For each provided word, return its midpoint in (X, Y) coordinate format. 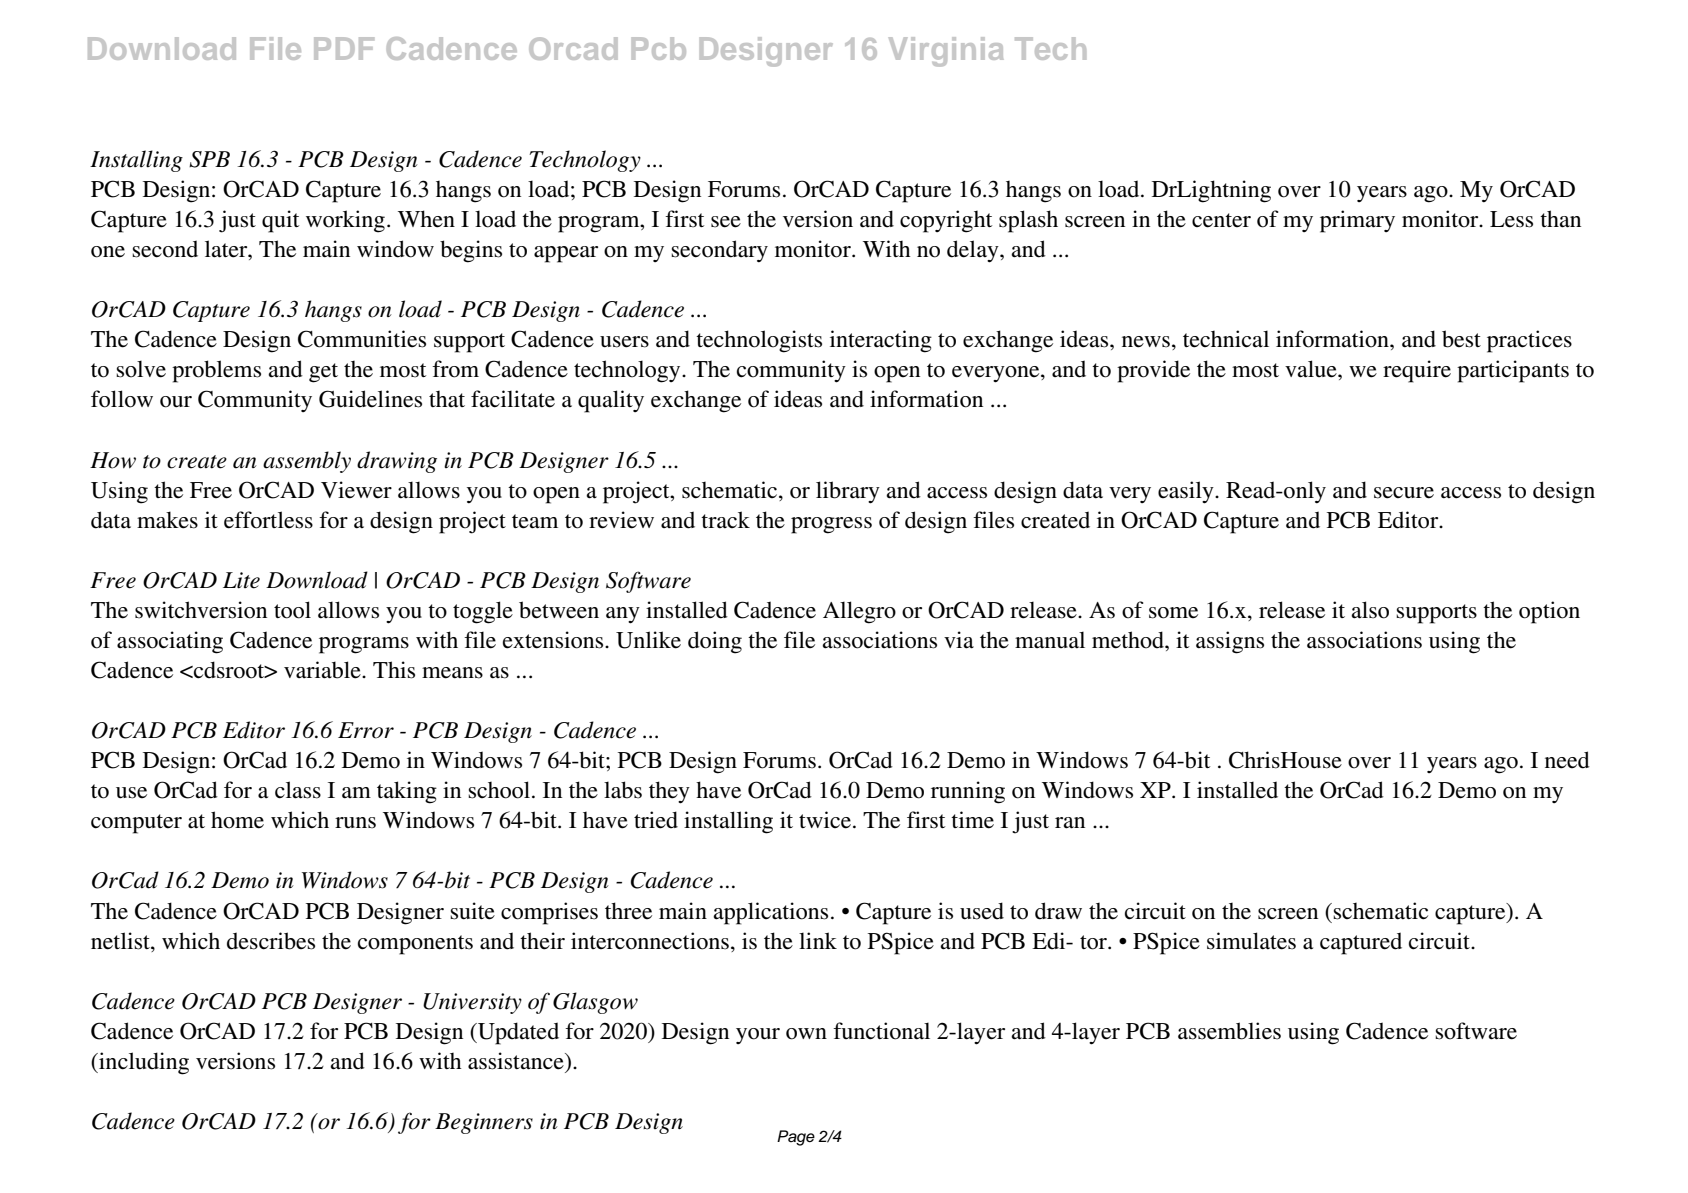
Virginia (946, 52)
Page (796, 1138)
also (1370, 610)
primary (1357, 221)
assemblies (1229, 1031)
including (143, 1063)
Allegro (859, 612)
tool (292, 610)
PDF (344, 48)
